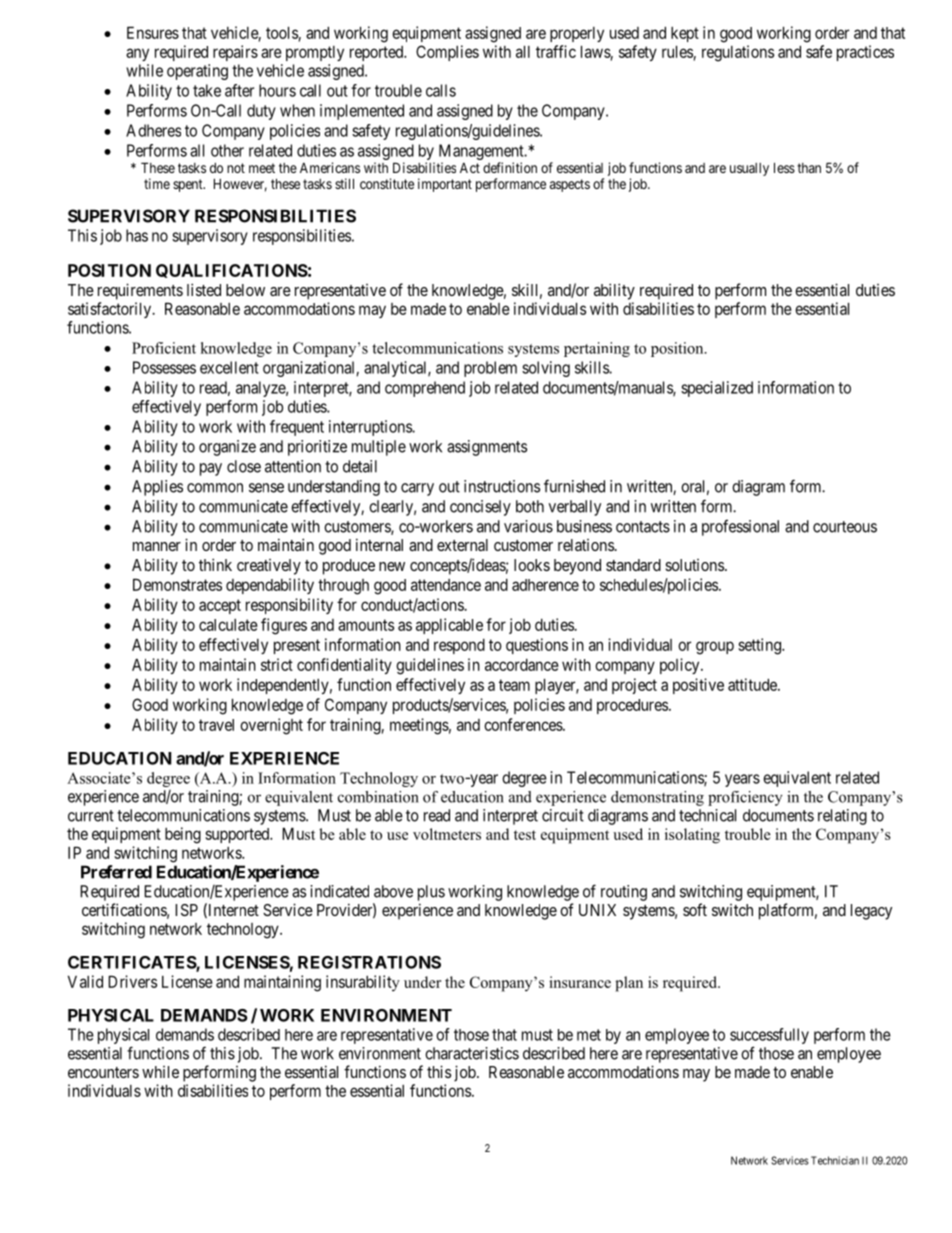 The width and height of the image is (952, 1233). What do you see at coordinates (197, 72) in the image?
I see `operating` at bounding box center [197, 72].
